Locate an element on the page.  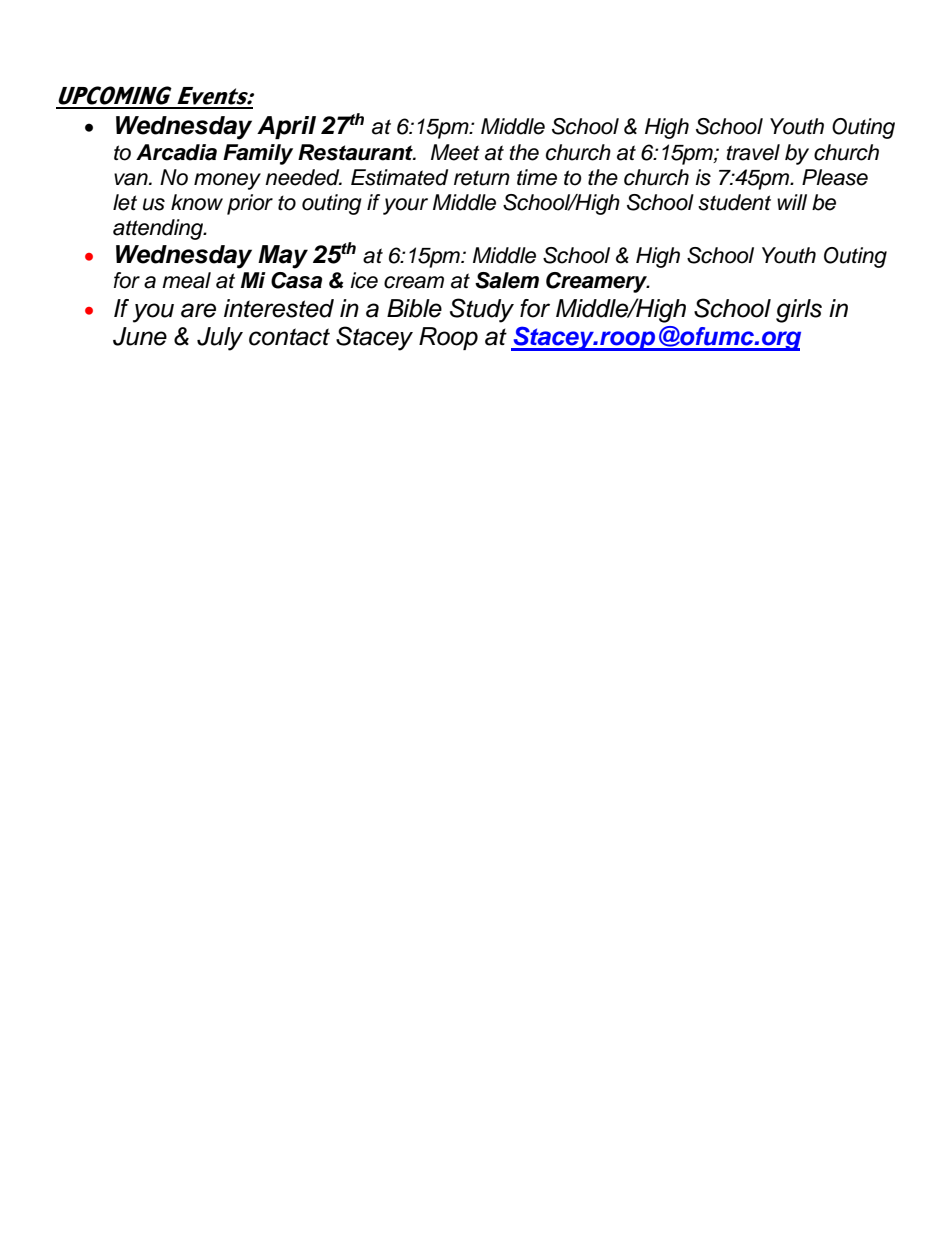
Meet is located at coordinates (455, 152).
